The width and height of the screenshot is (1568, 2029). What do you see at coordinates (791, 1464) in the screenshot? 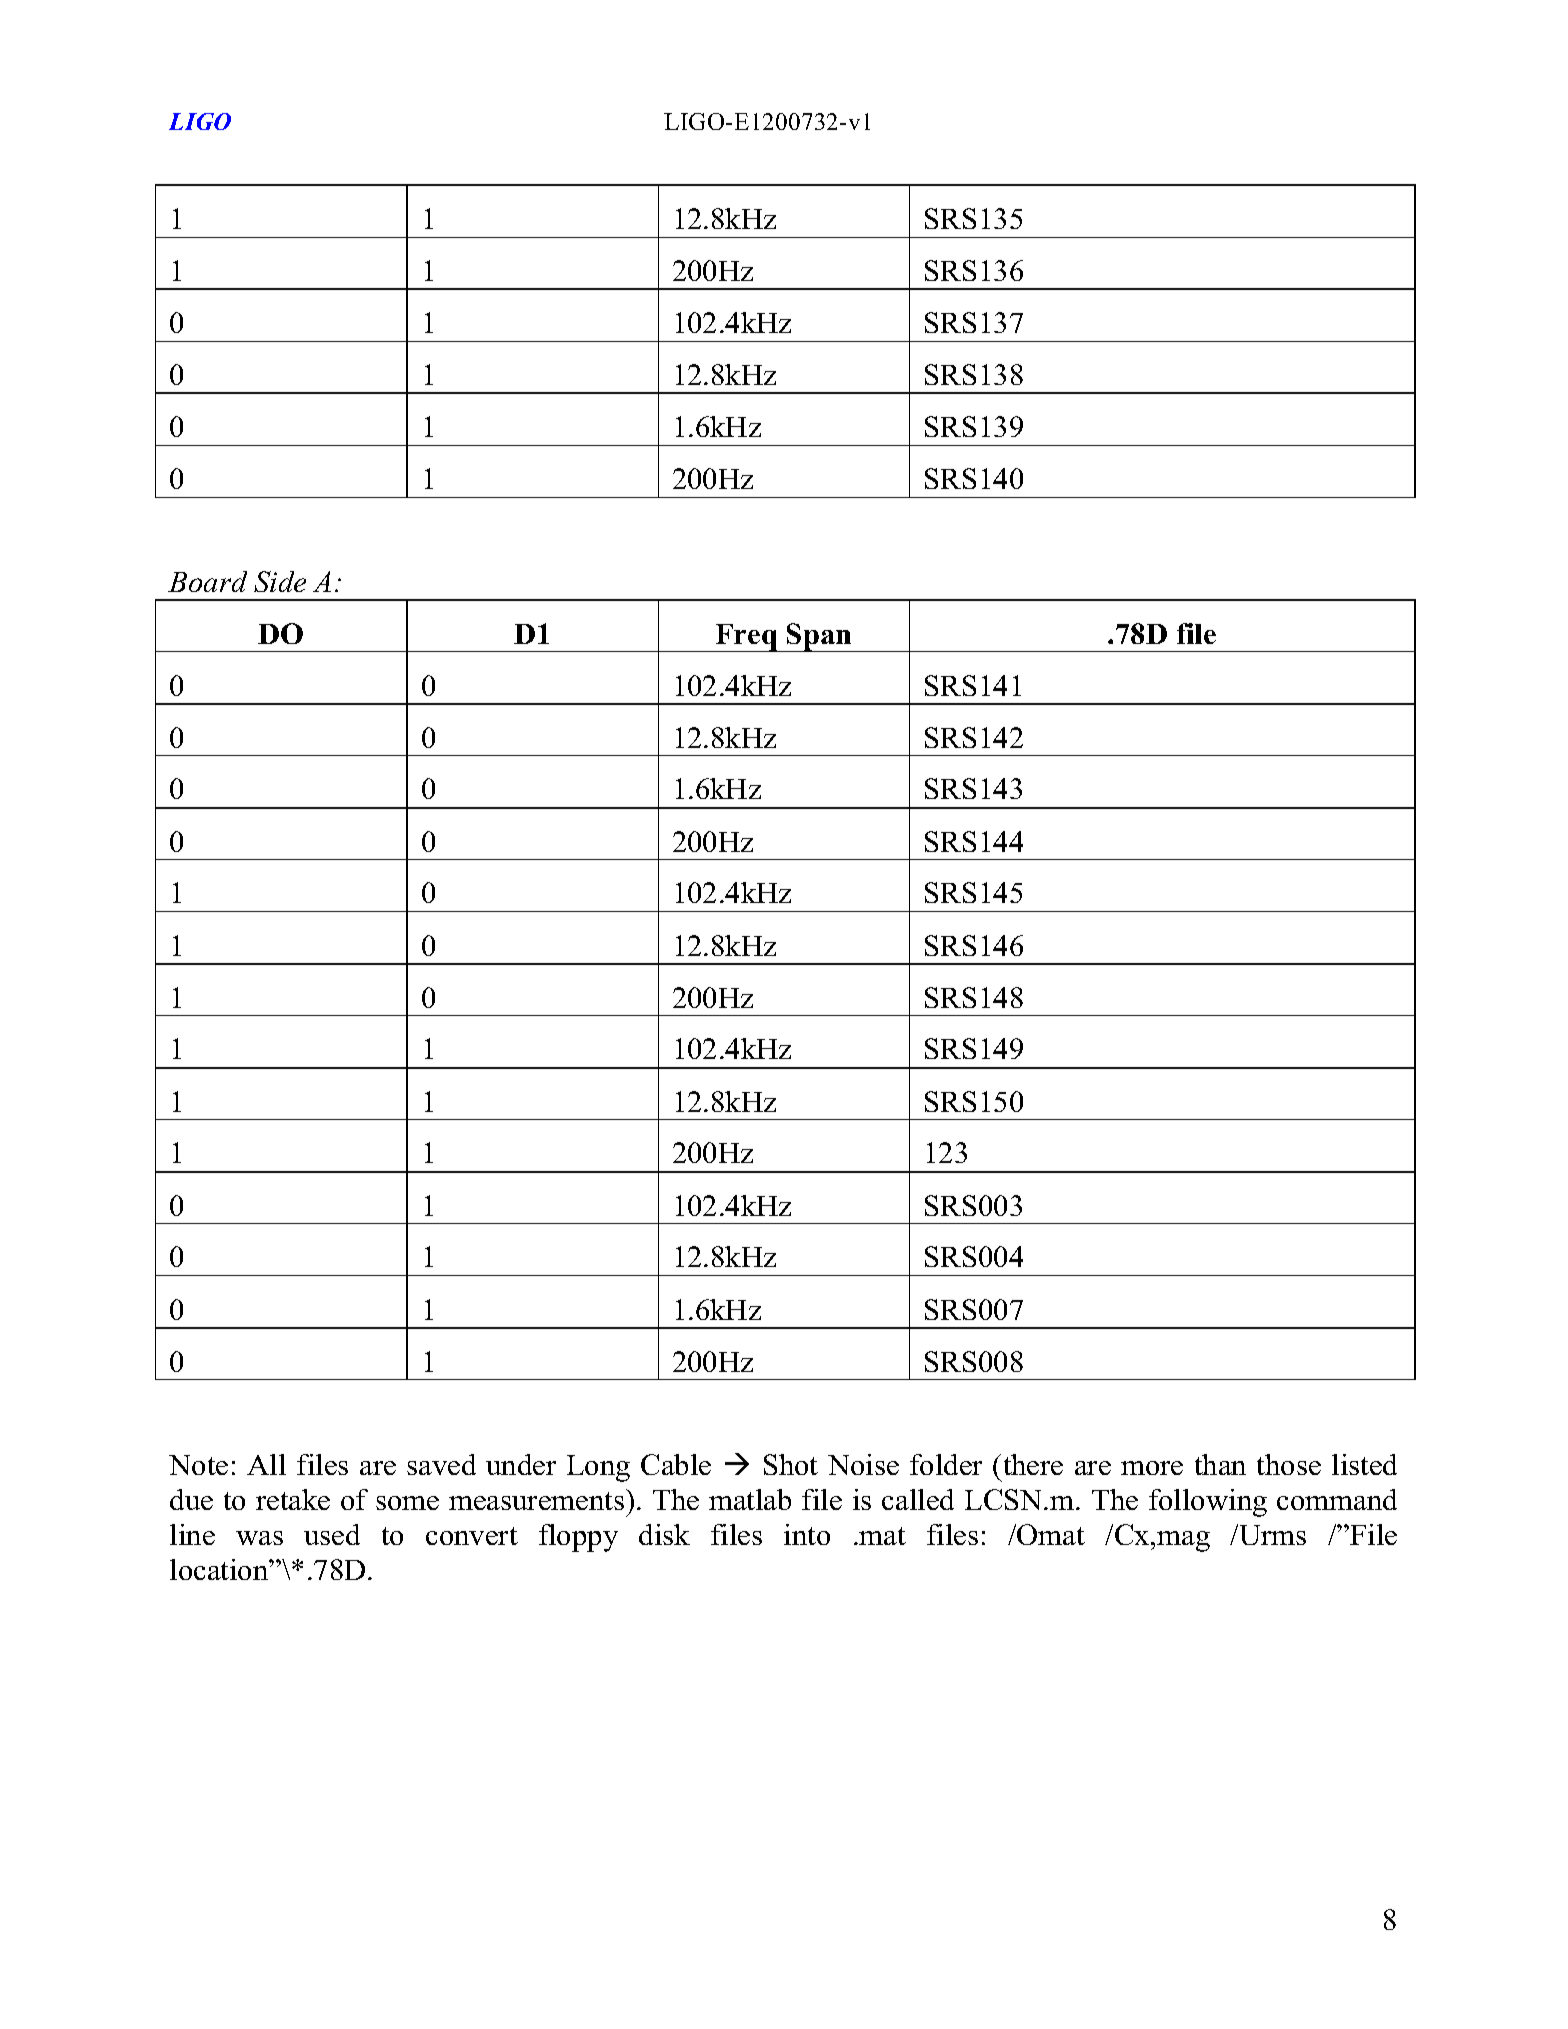
I see `Shot` at bounding box center [791, 1464].
